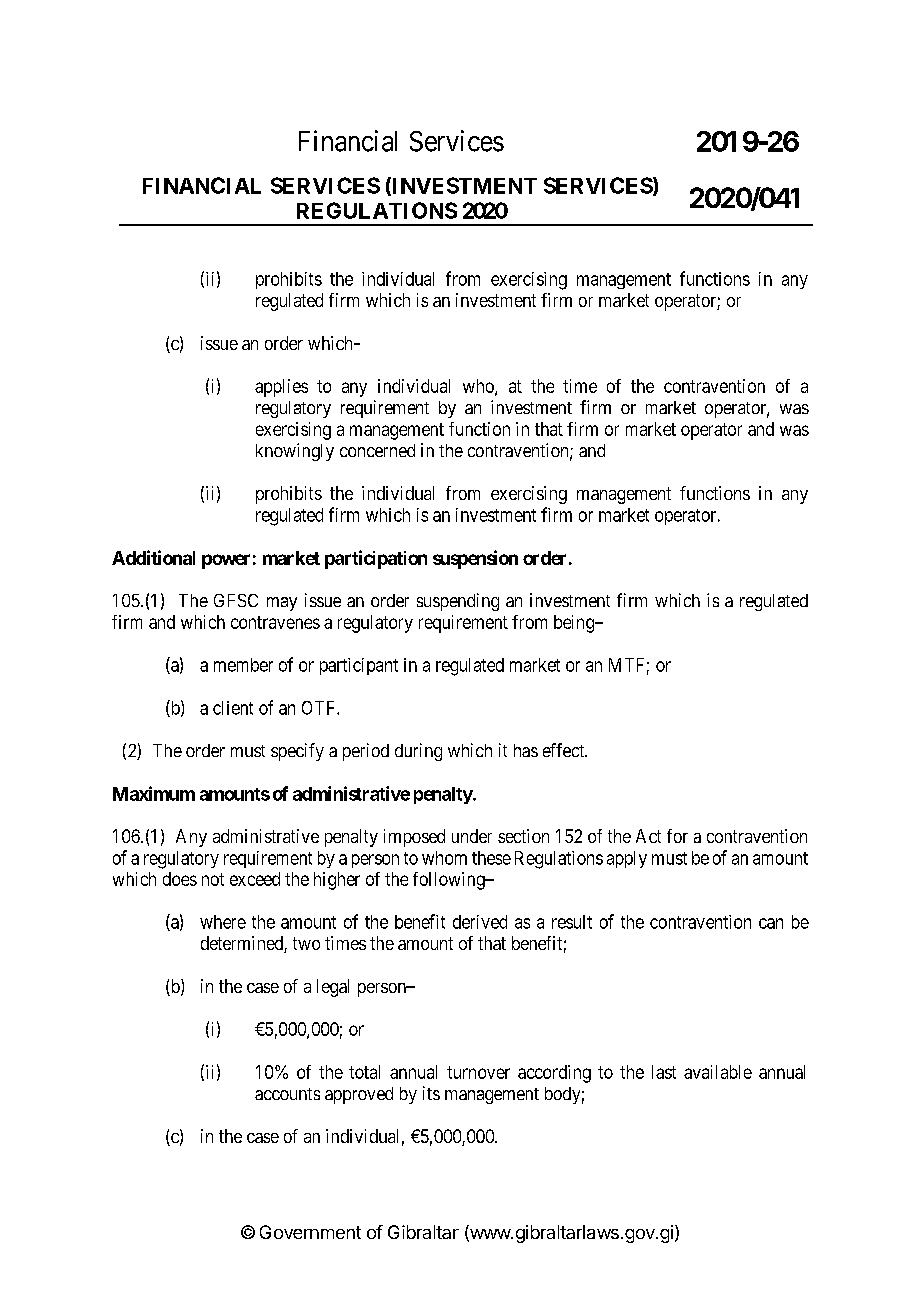  What do you see at coordinates (458, 602) in the document?
I see `suspending` at bounding box center [458, 602].
